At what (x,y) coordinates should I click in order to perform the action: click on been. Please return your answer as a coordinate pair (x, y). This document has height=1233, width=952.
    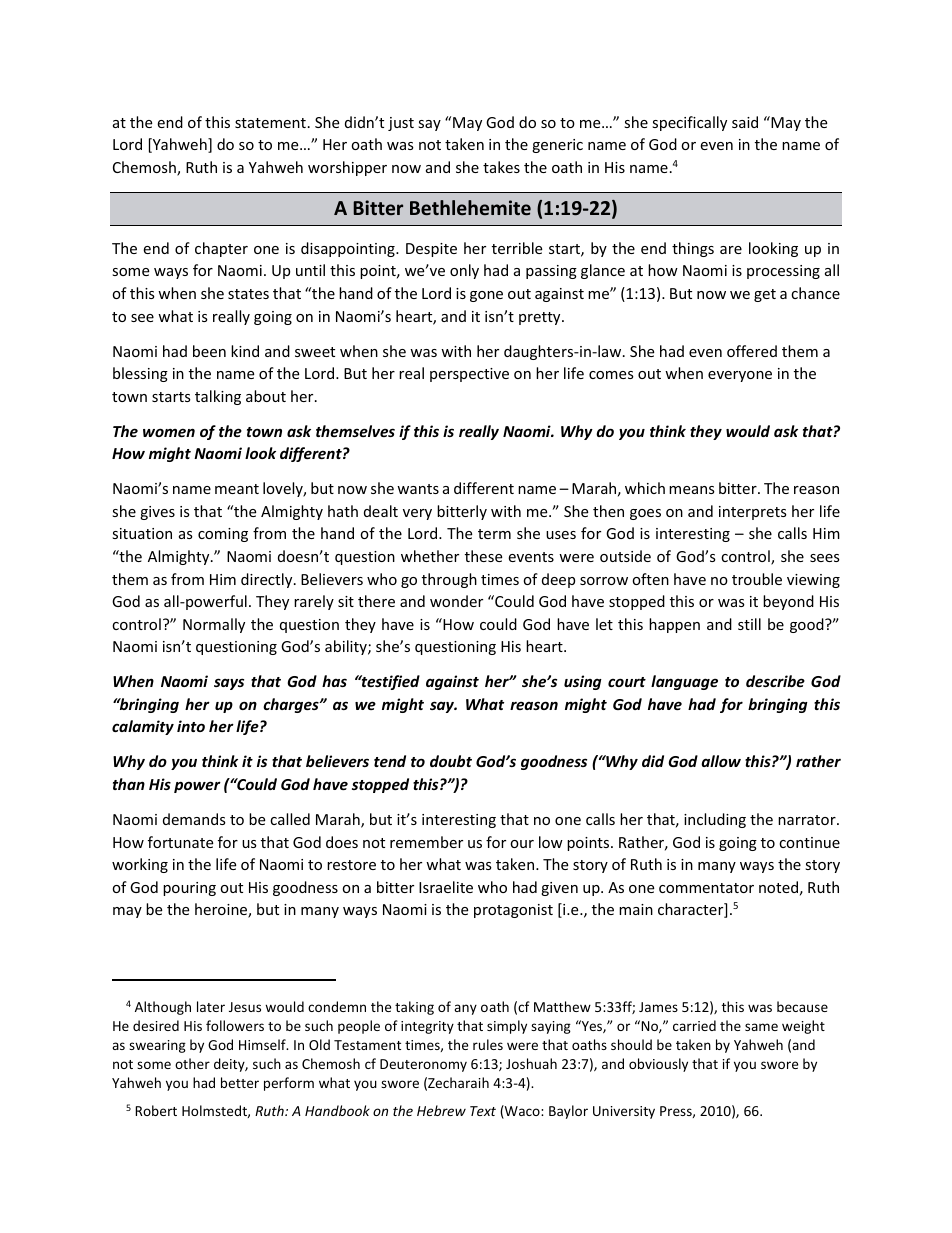
    Looking at the image, I should click on (209, 351).
